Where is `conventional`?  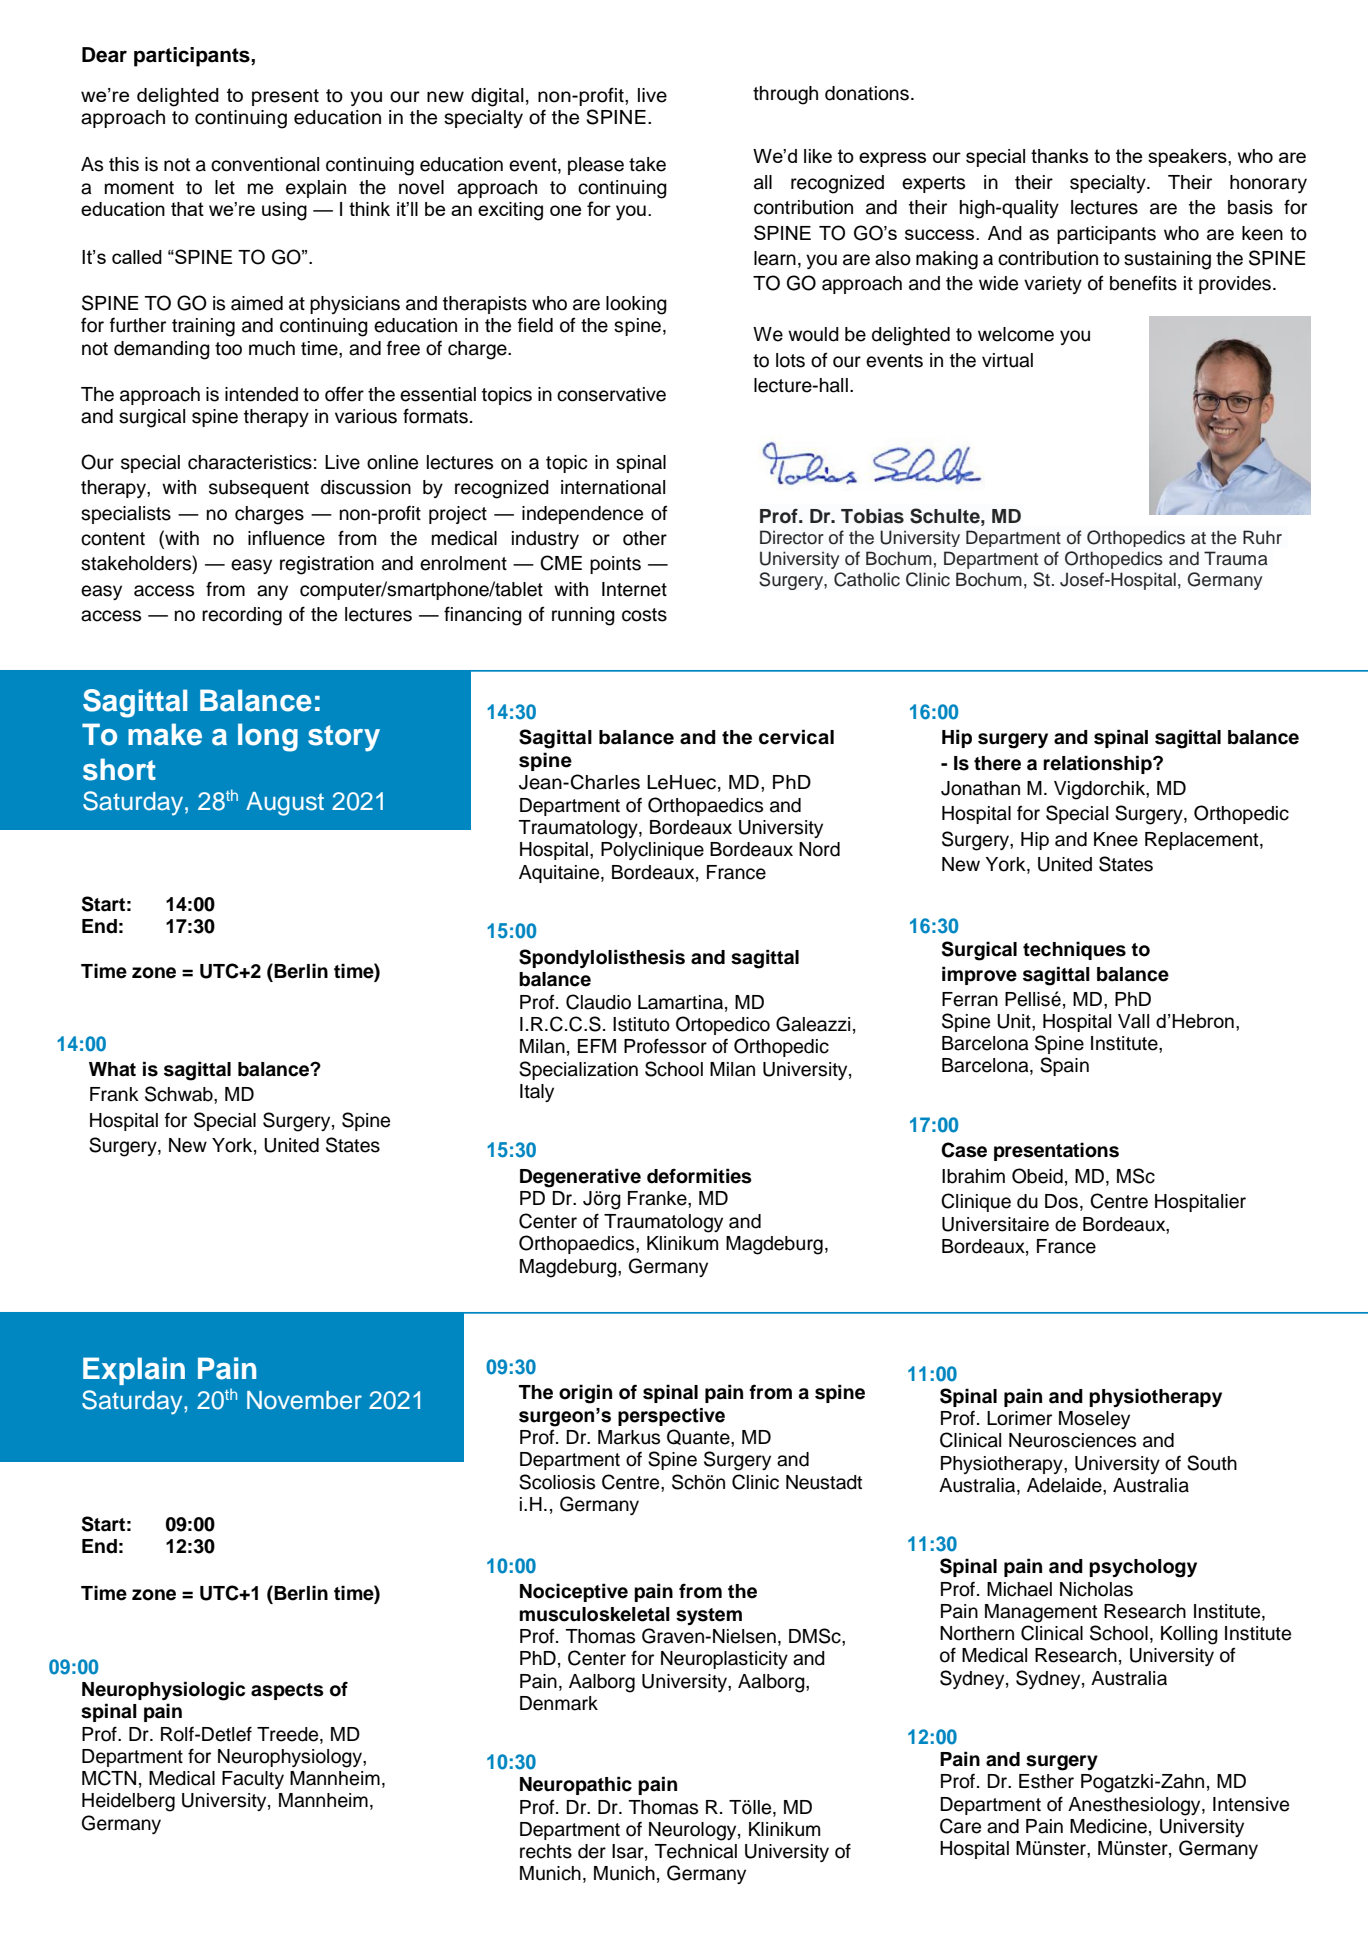
conventional is located at coordinates (265, 164).
